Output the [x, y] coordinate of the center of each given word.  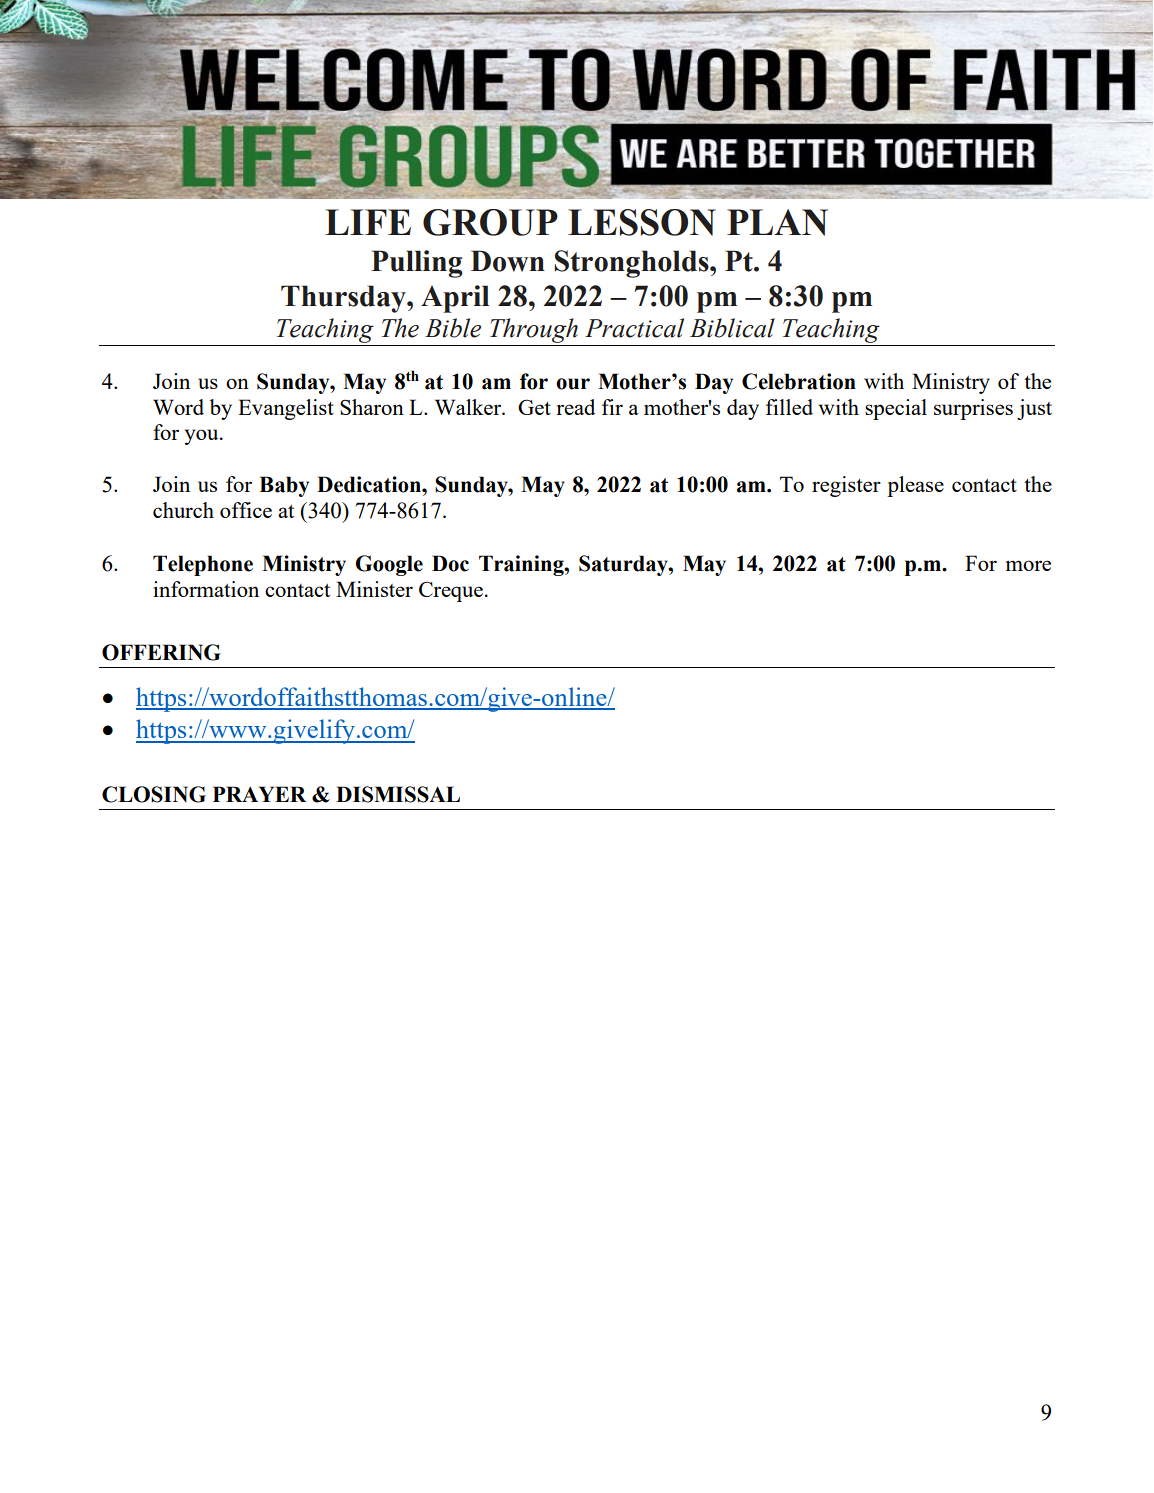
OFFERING [161, 652]
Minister [374, 589]
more [1028, 565]
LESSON [642, 222]
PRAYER [259, 794]
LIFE [368, 222]
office [246, 510]
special [896, 409]
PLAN [777, 222]
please [915, 486]
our [573, 384]
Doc [450, 563]
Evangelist [286, 409]
